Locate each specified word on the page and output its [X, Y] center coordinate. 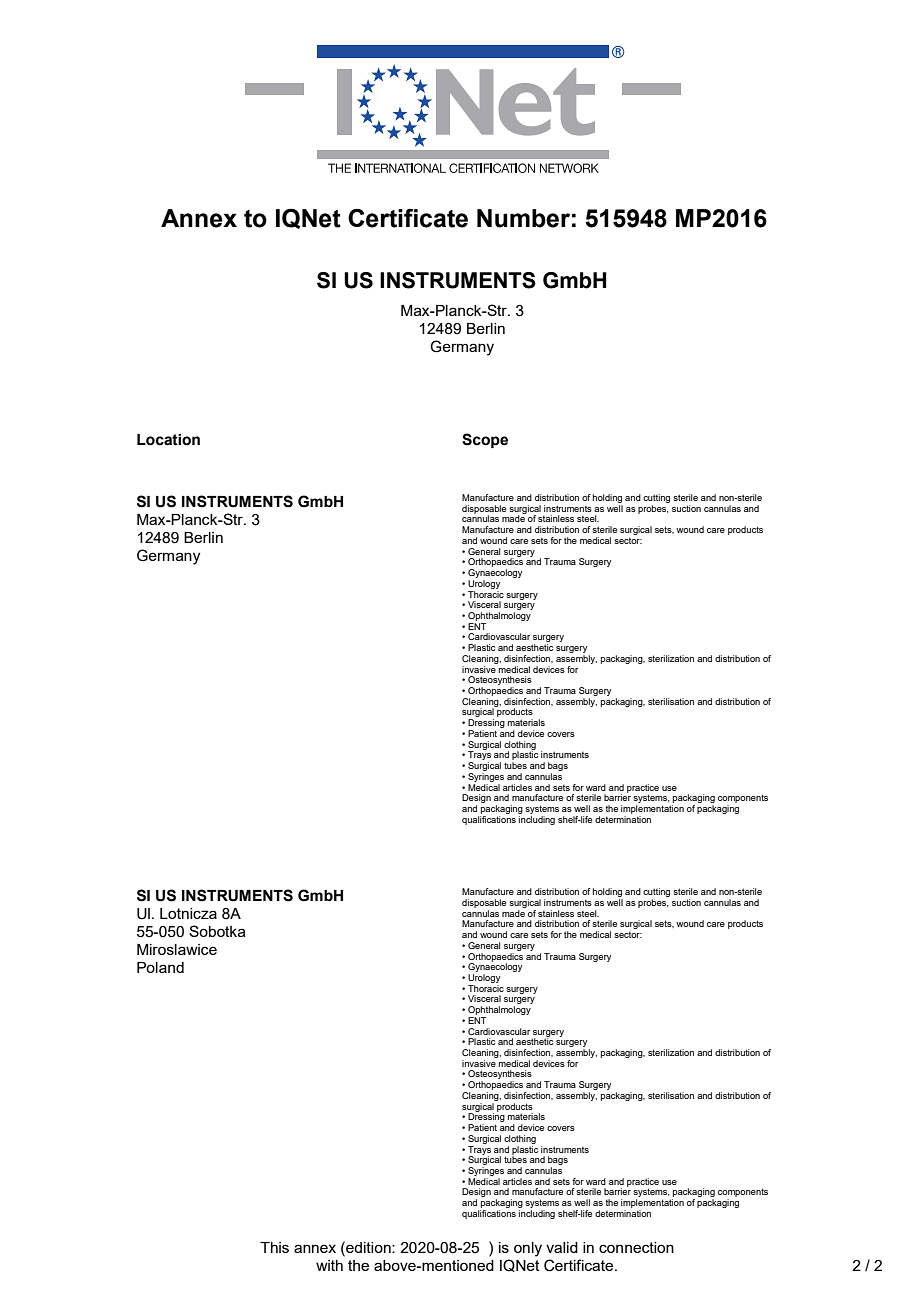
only [528, 1249]
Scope [485, 440]
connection [636, 1247]
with [329, 1265]
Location [168, 440]
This [274, 1247]
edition [368, 1247]
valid [562, 1247]
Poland [160, 967]
